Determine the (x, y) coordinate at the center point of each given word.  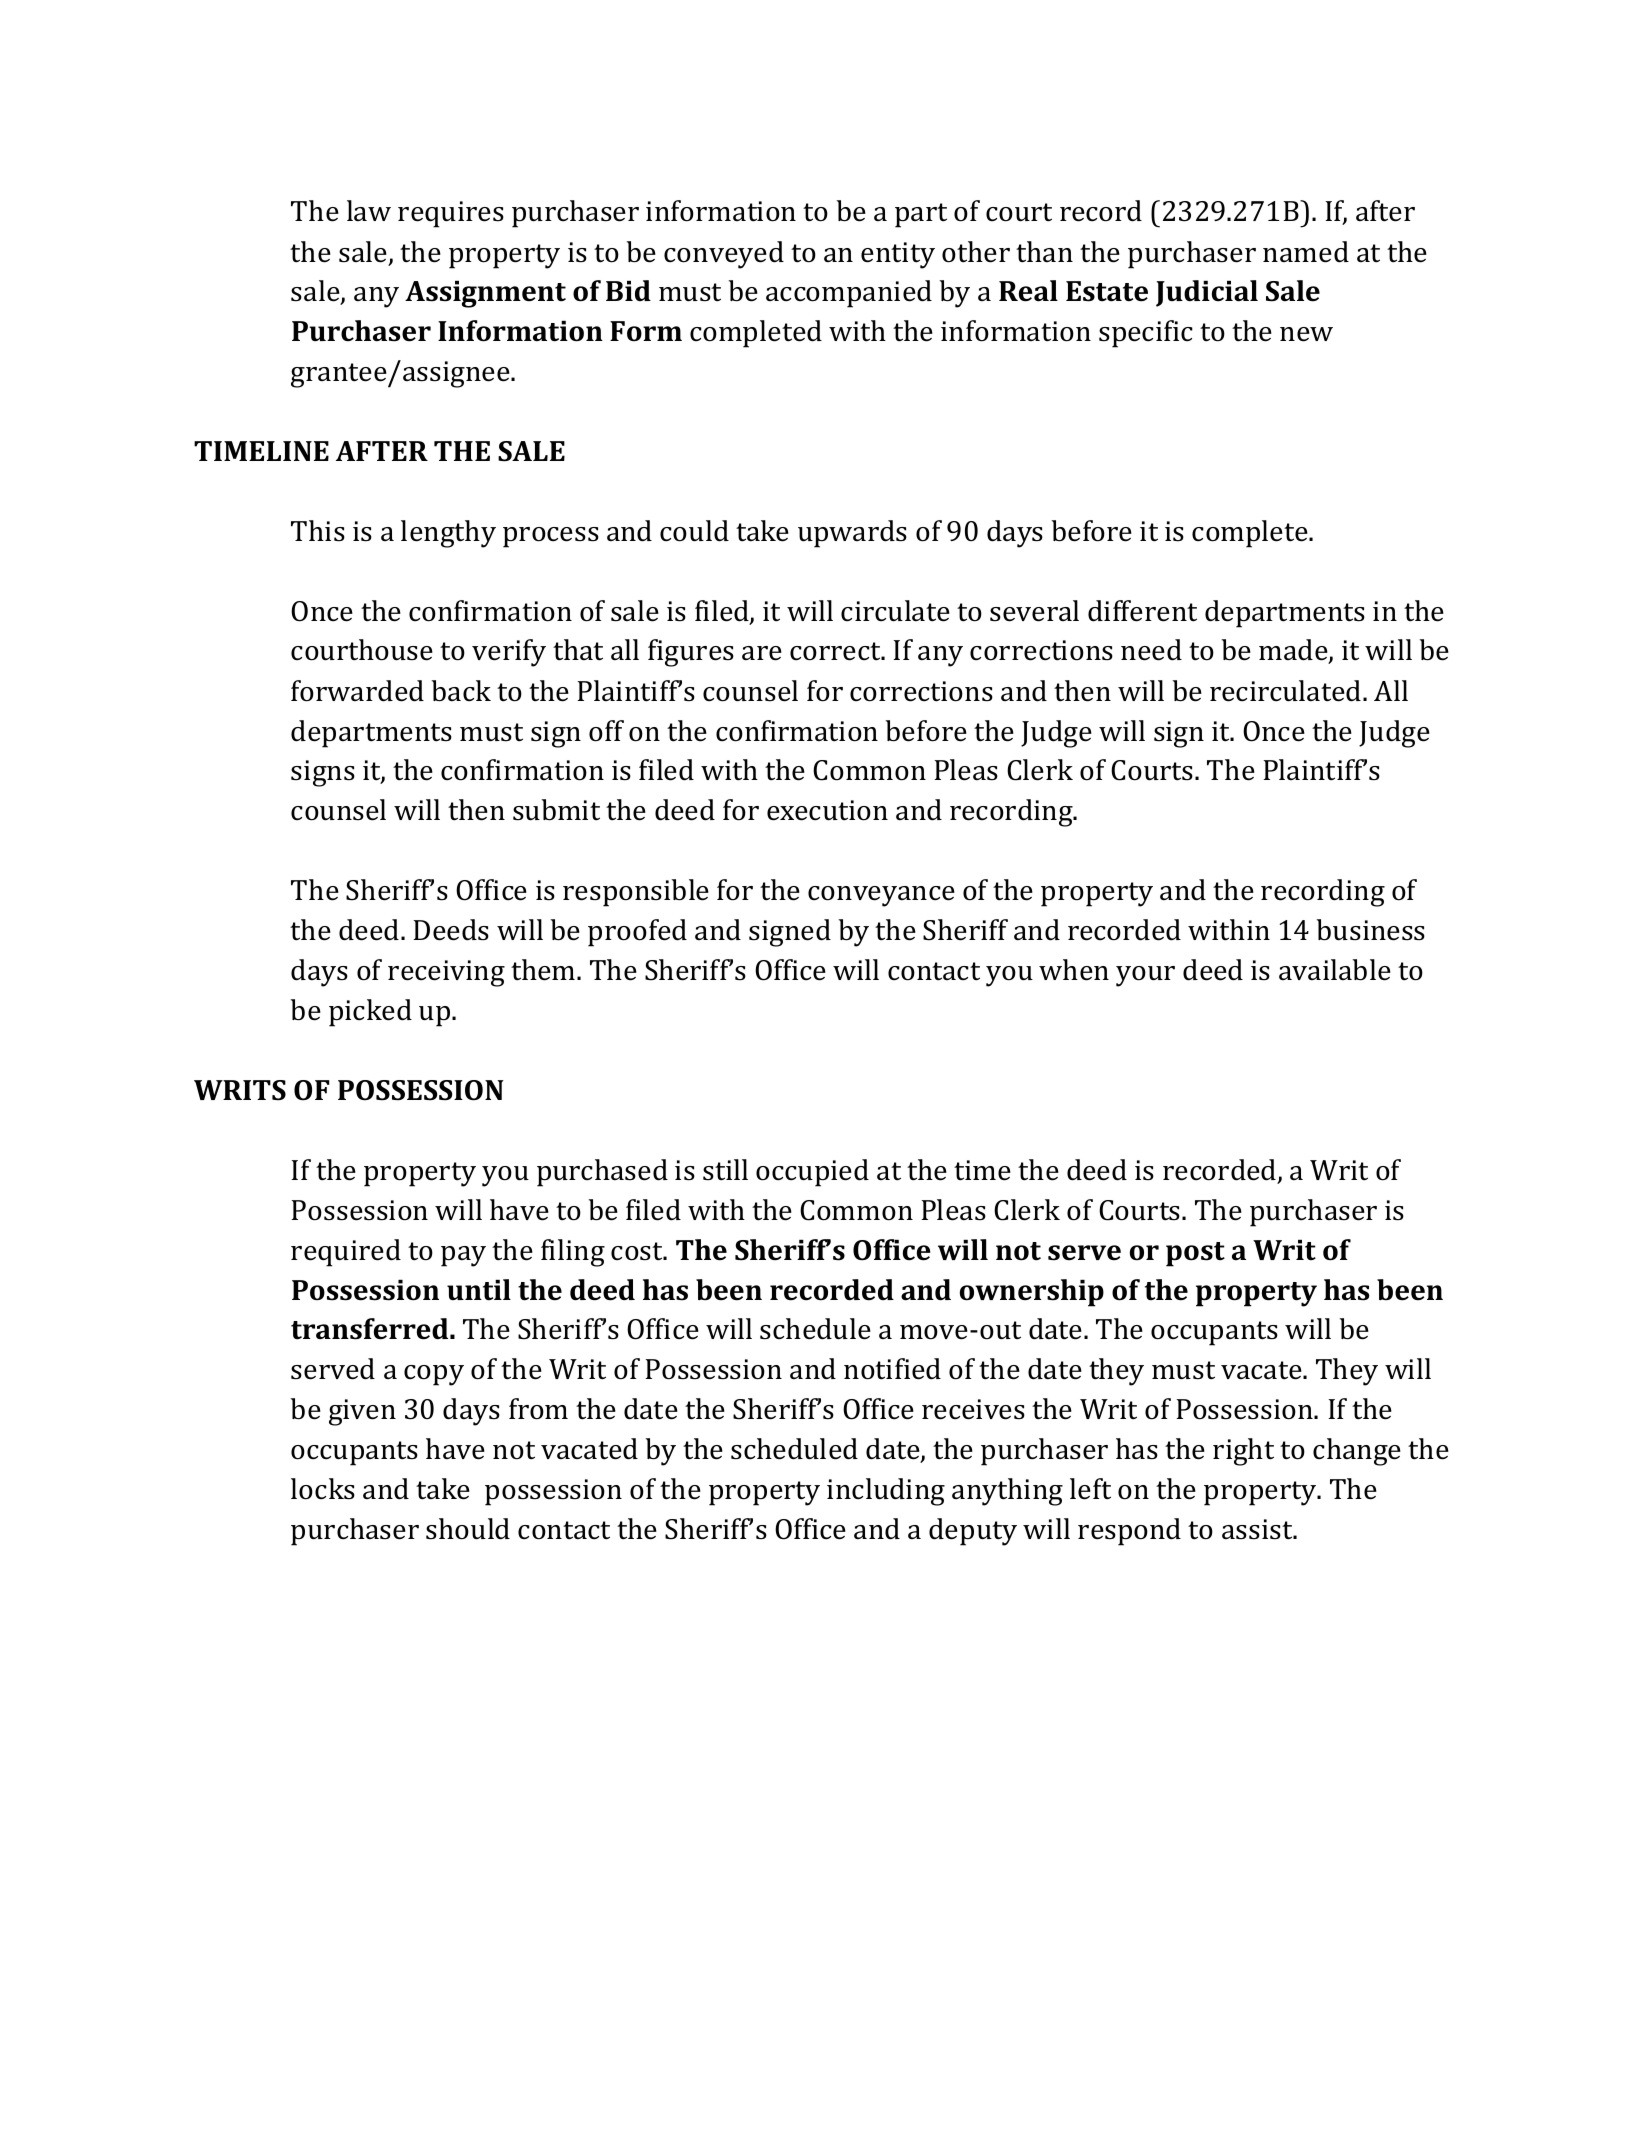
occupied (812, 1173)
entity (898, 255)
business (1371, 930)
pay (463, 1256)
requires (451, 214)
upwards (852, 534)
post (1195, 1254)
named (1306, 252)
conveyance (881, 896)
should (468, 1529)
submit (556, 810)
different (1142, 611)
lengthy (448, 534)
